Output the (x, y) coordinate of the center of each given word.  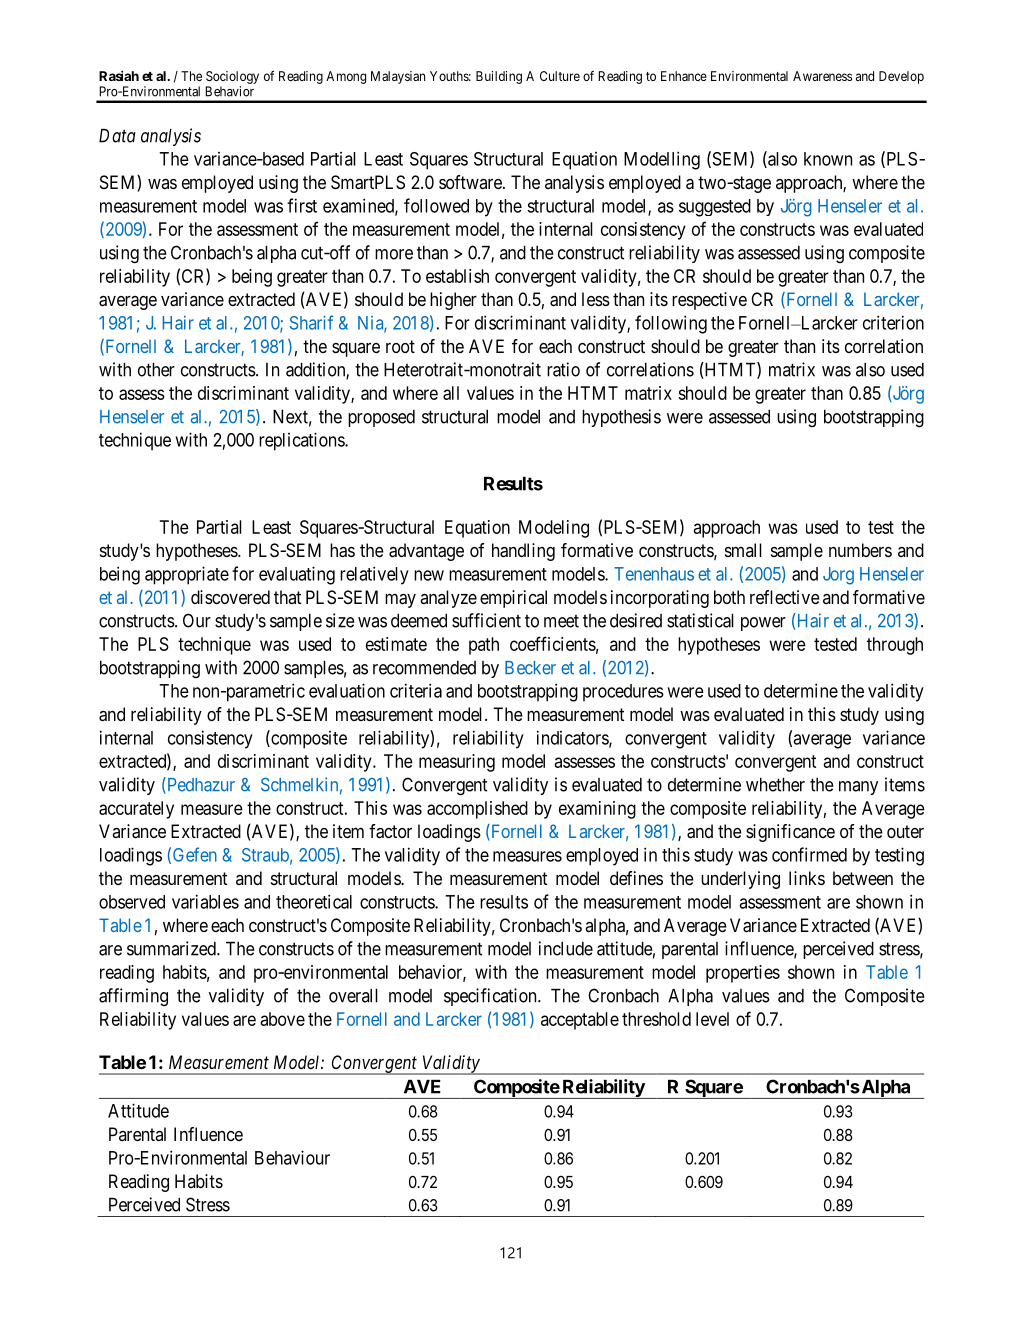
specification (491, 997)
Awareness (822, 76)
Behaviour (292, 1157)
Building (499, 77)
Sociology (232, 77)
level (712, 1019)
